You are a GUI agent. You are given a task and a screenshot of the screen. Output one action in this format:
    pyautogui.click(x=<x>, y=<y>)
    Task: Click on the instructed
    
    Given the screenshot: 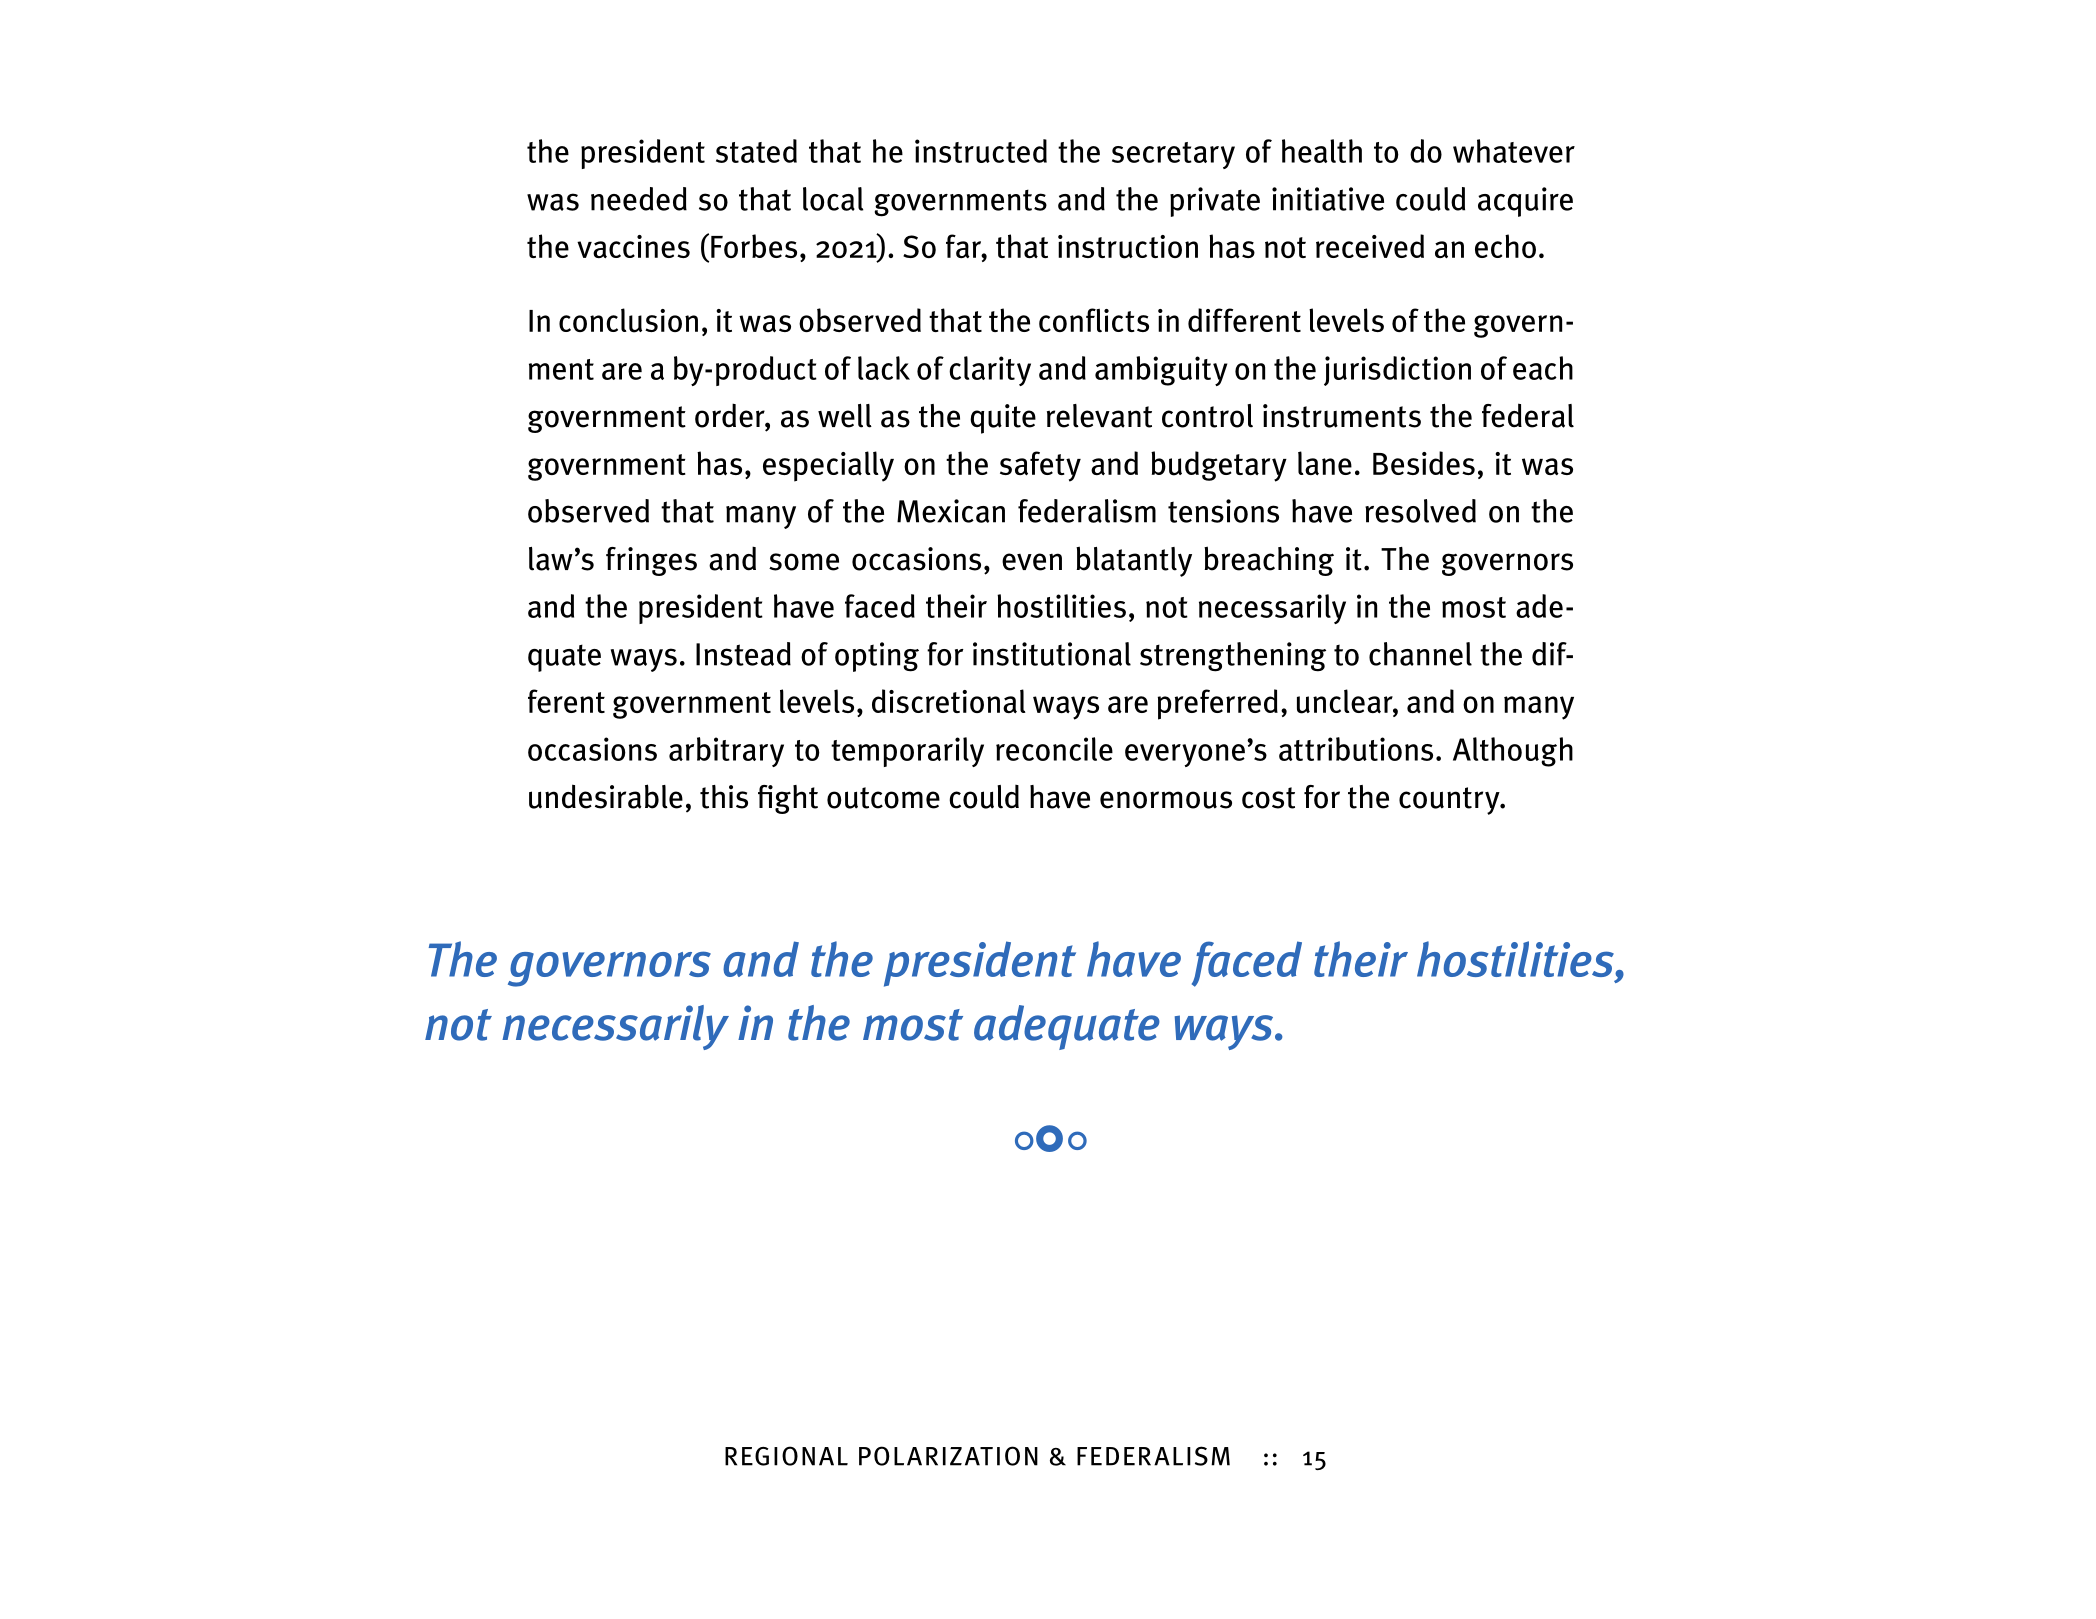 What is the action you would take?
    pyautogui.click(x=981, y=151)
